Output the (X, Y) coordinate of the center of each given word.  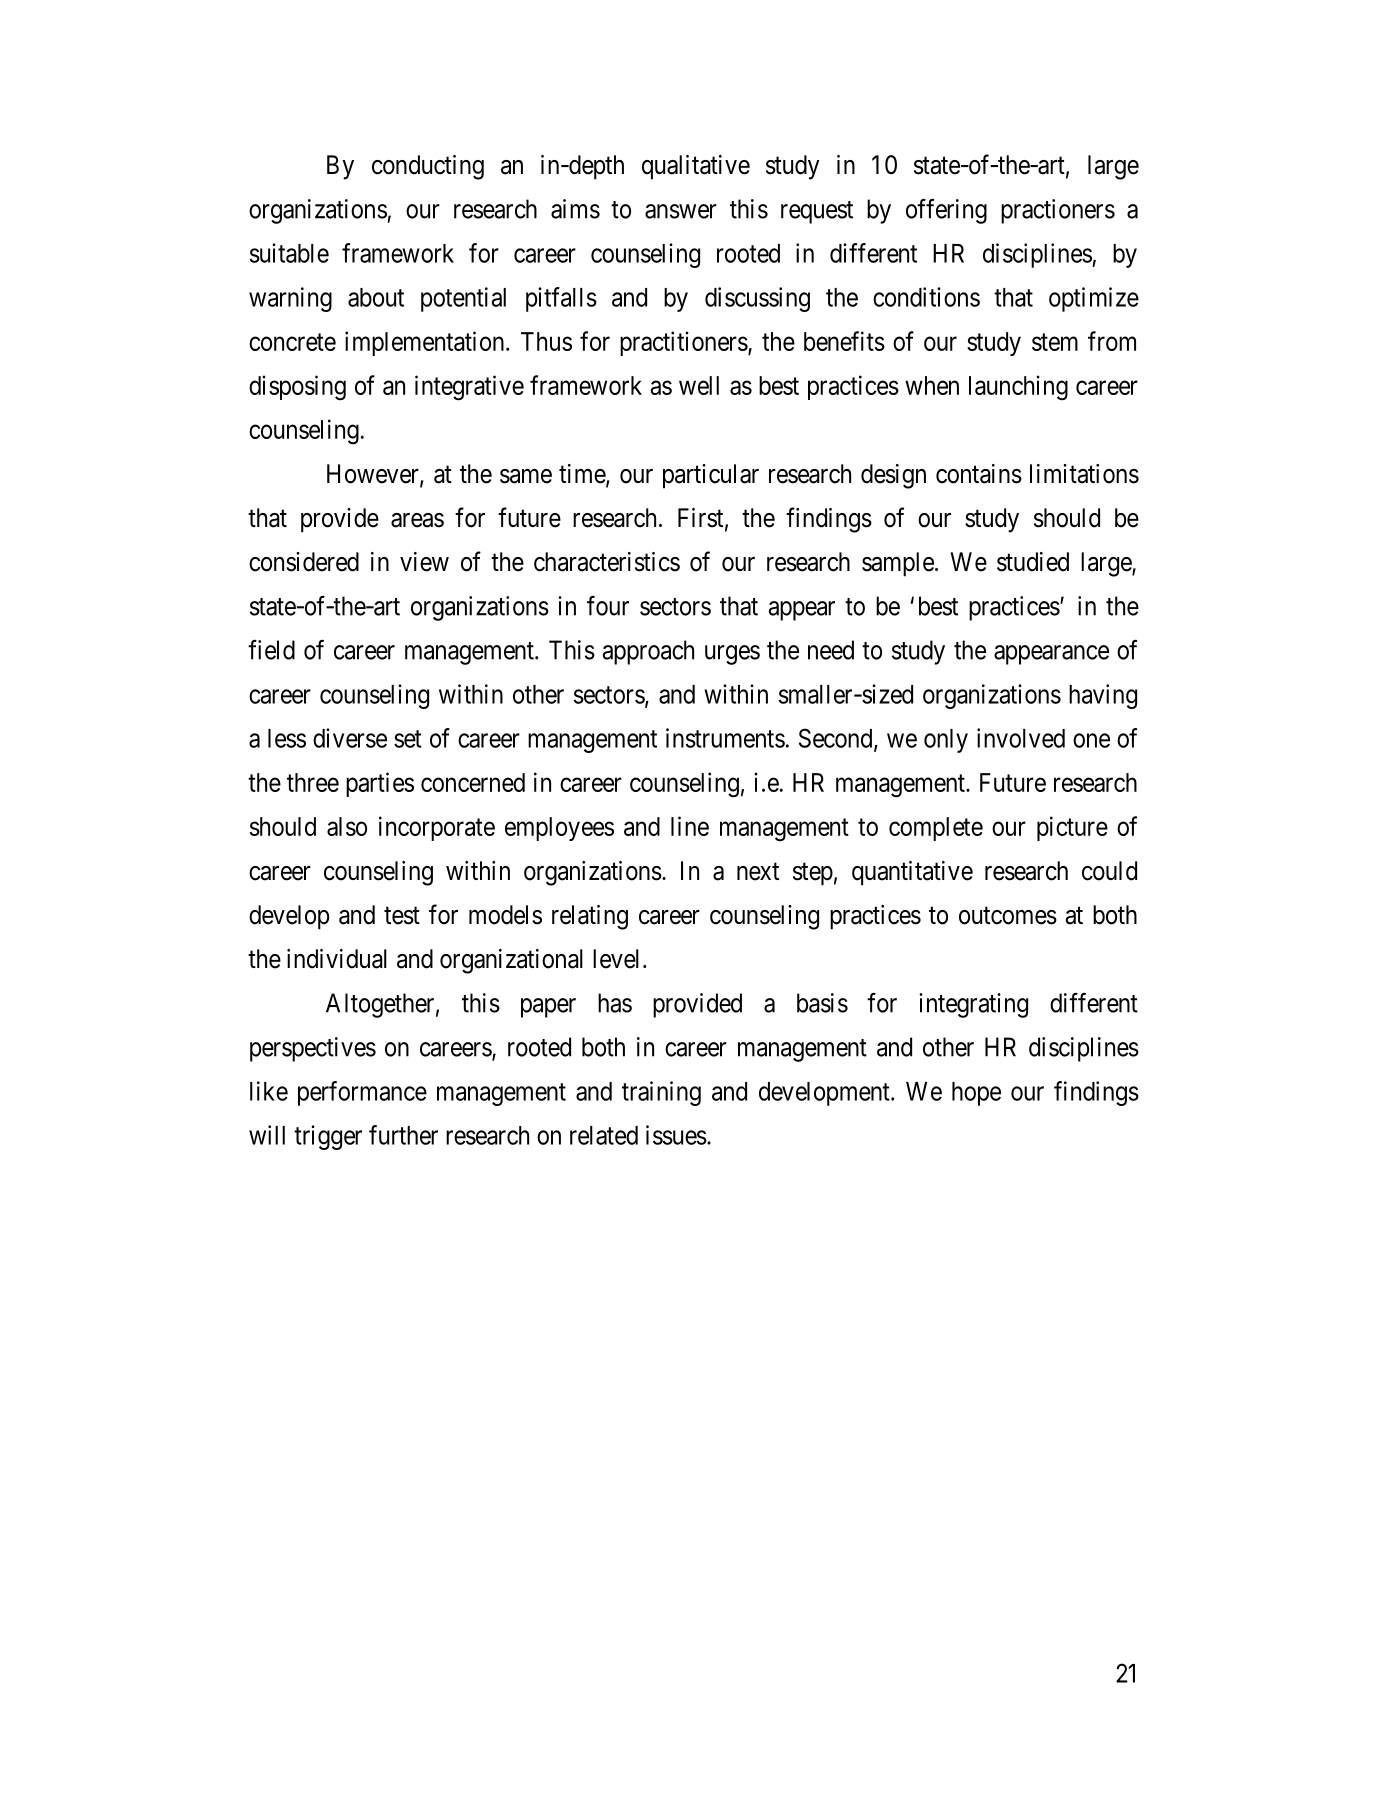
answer (681, 211)
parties (380, 784)
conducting (428, 167)
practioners (1058, 211)
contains (979, 474)
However (374, 475)
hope (976, 1094)
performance (362, 1093)
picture (1072, 828)
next (758, 872)
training (661, 1093)
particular (711, 476)
